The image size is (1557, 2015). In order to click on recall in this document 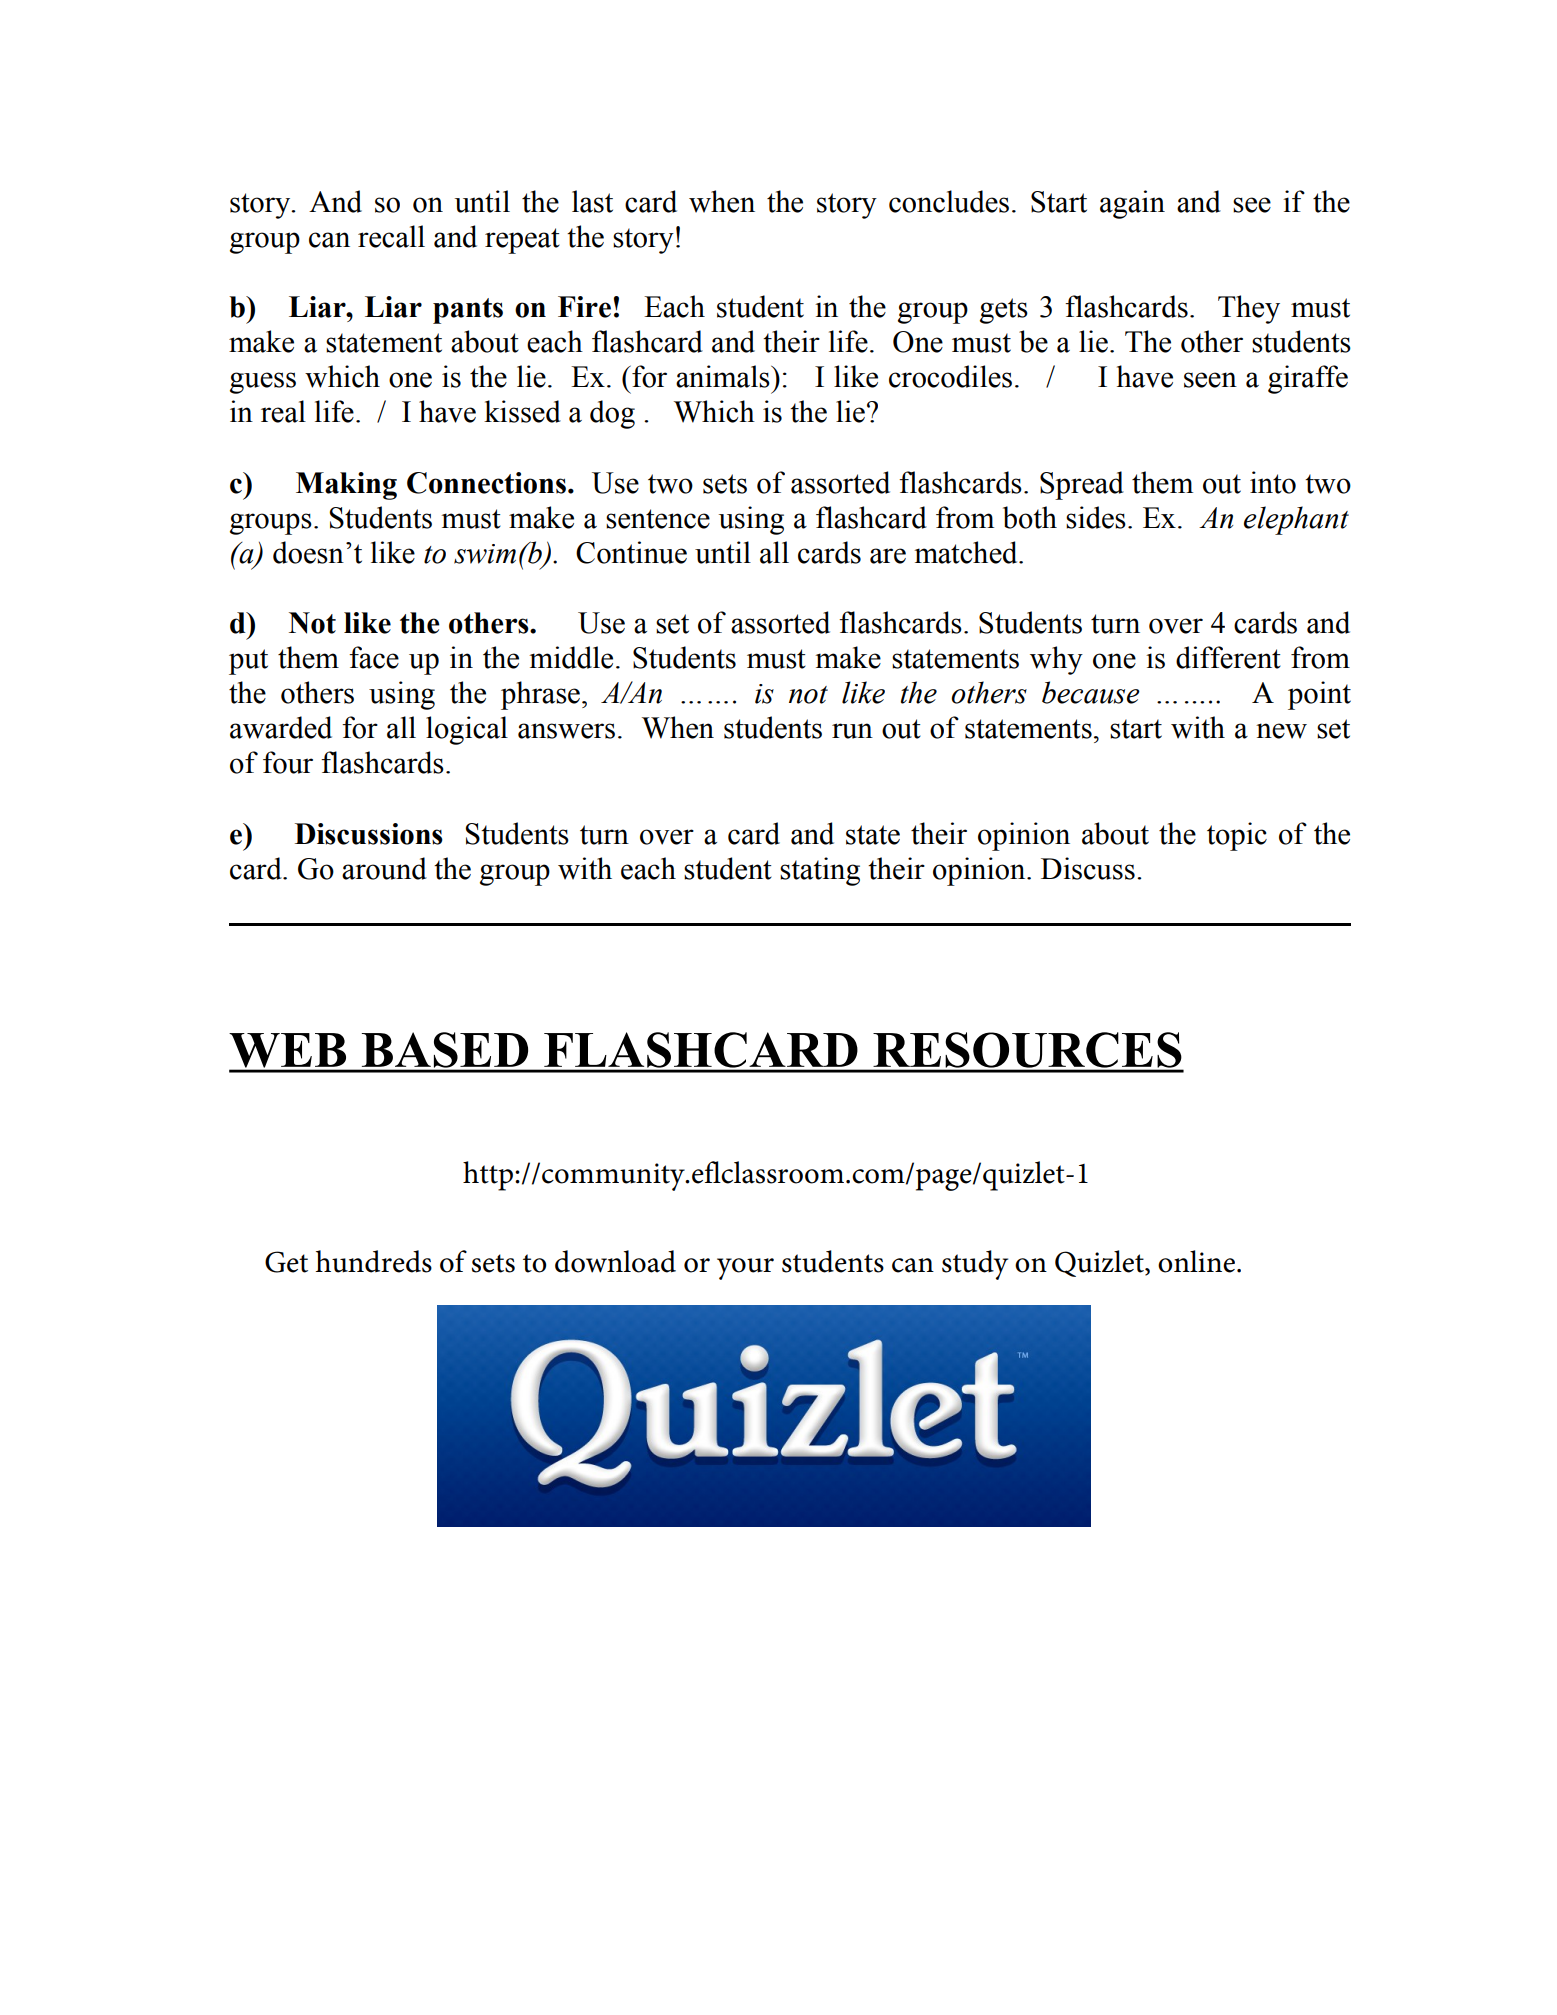, I will do `click(391, 236)`.
